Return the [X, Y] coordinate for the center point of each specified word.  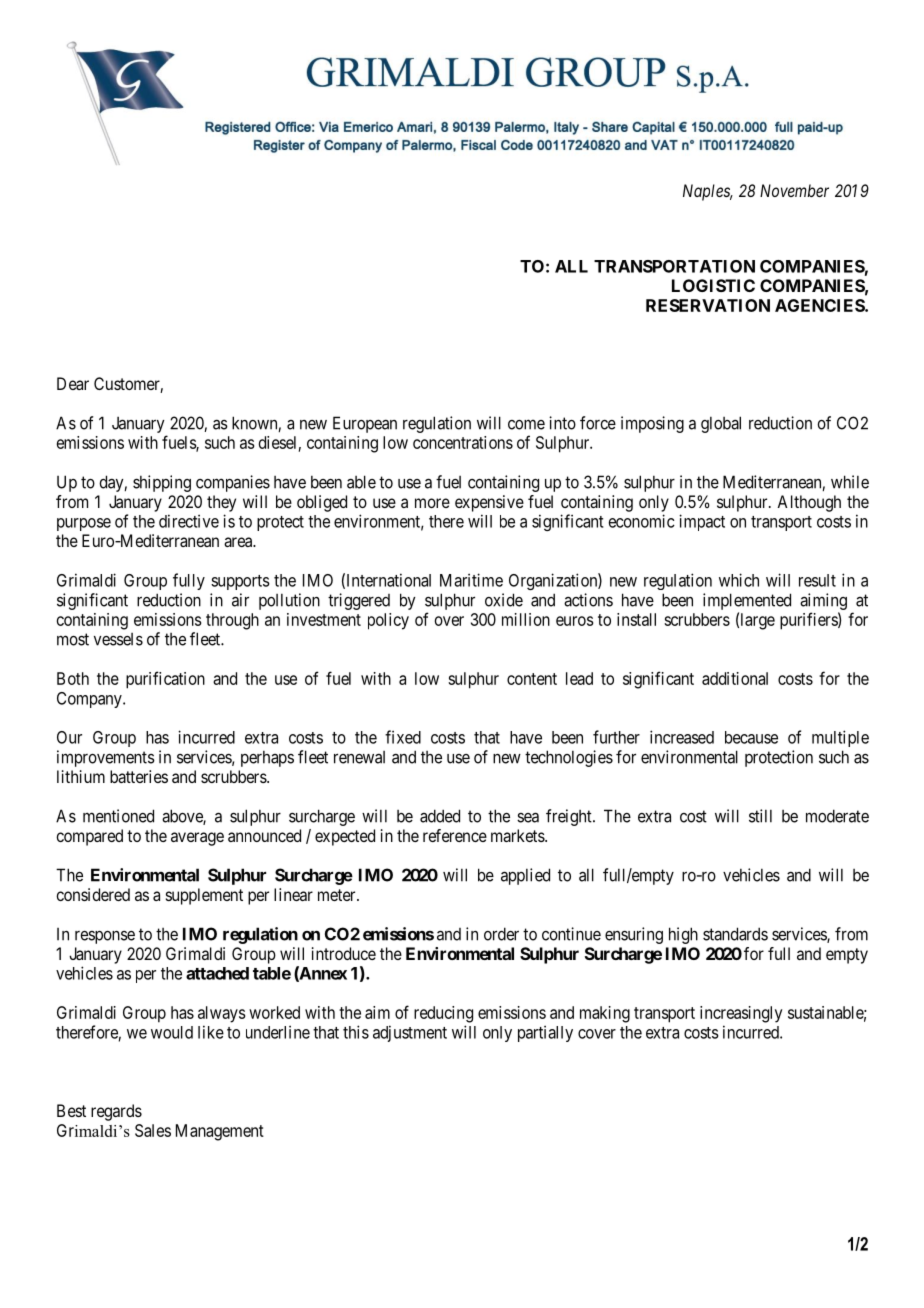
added [440, 816]
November [794, 190]
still [760, 816]
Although [809, 503]
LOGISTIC [713, 285]
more [432, 503]
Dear [73, 383]
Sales [153, 1130]
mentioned [118, 816]
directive [189, 521]
